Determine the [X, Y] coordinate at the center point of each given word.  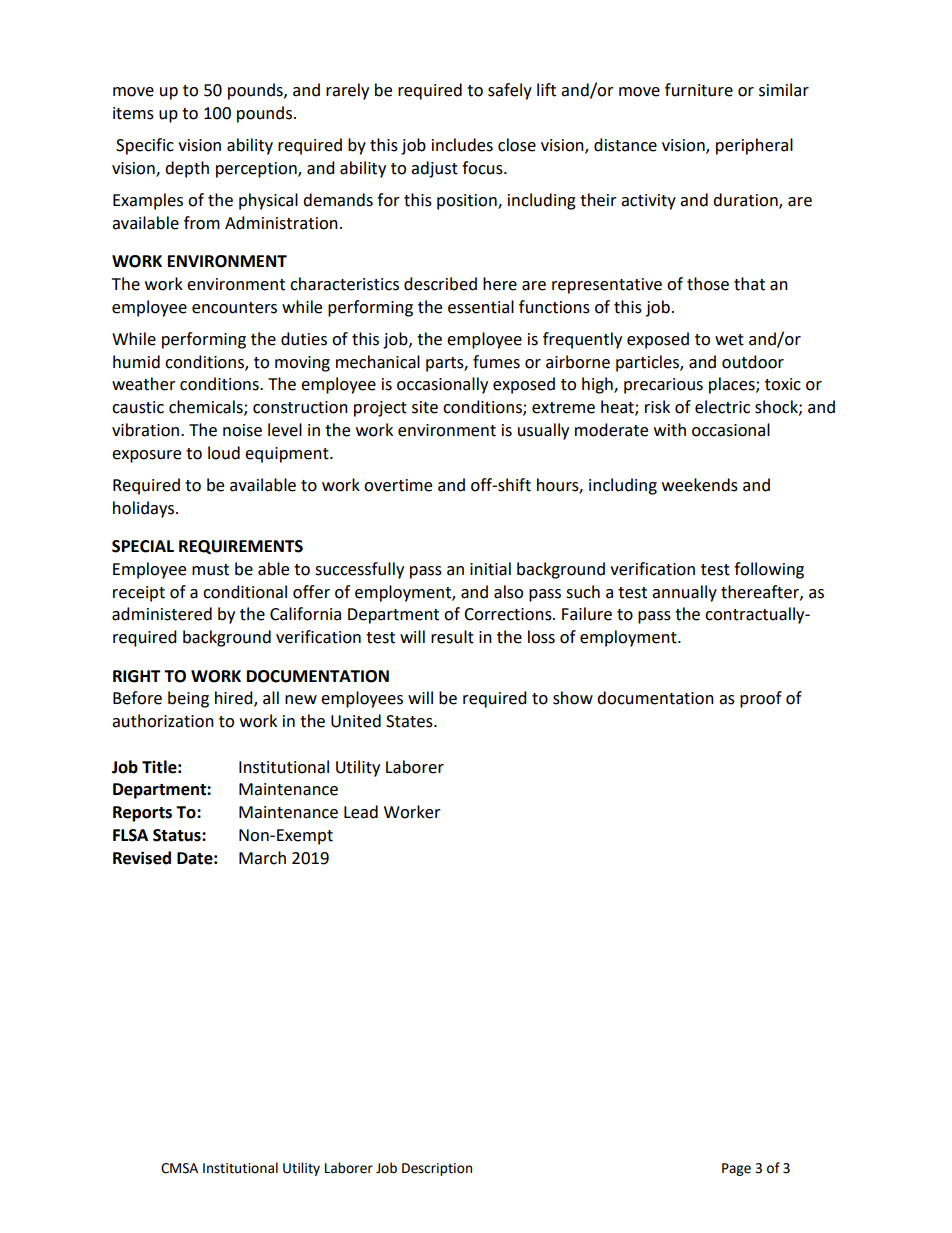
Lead [361, 812]
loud [224, 453]
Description [437, 1169]
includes [462, 145]
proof [761, 699]
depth [187, 169]
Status [178, 835]
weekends [700, 485]
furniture [699, 90]
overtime [398, 485]
